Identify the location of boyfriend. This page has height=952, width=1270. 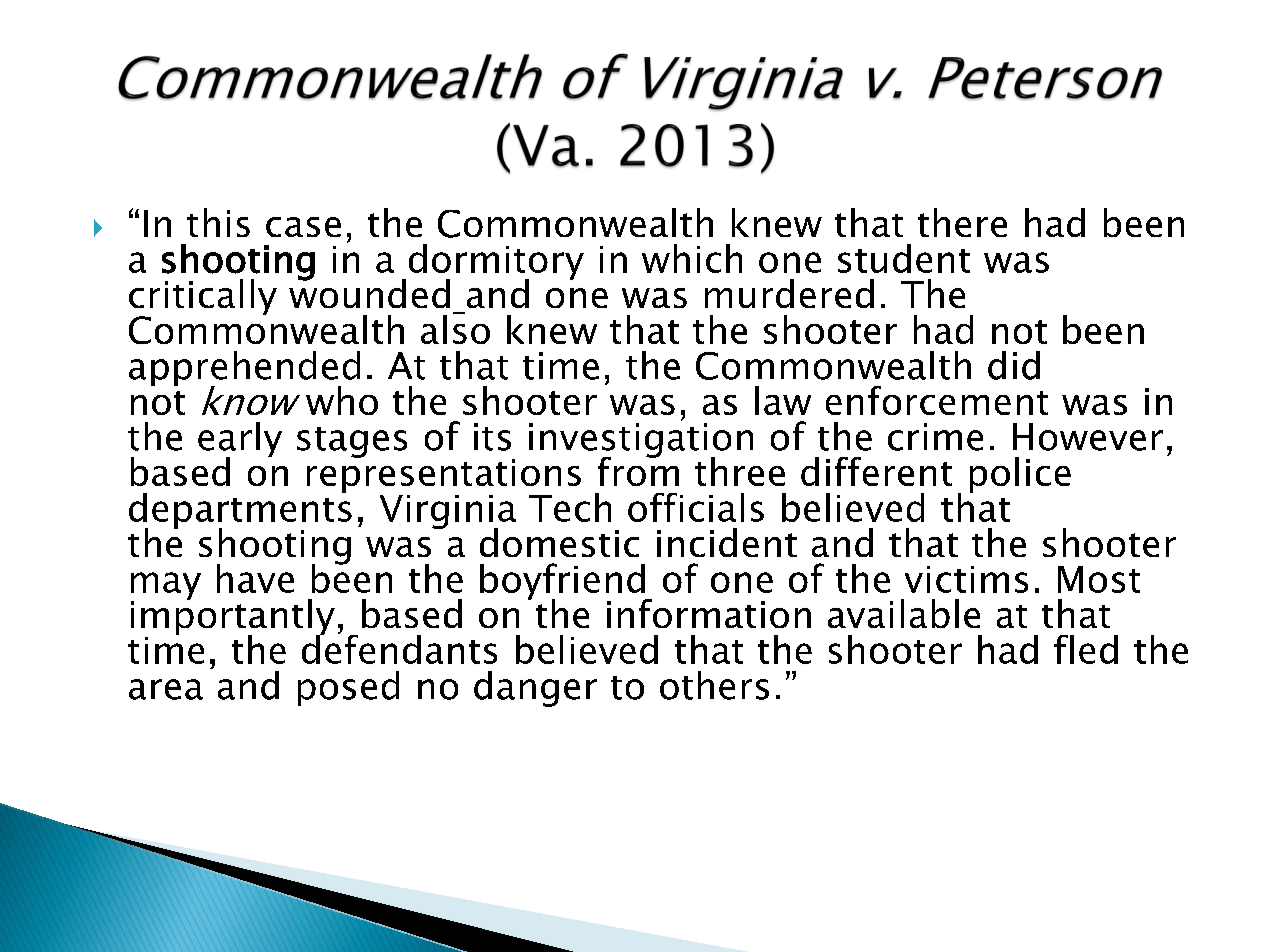
(563, 582).
